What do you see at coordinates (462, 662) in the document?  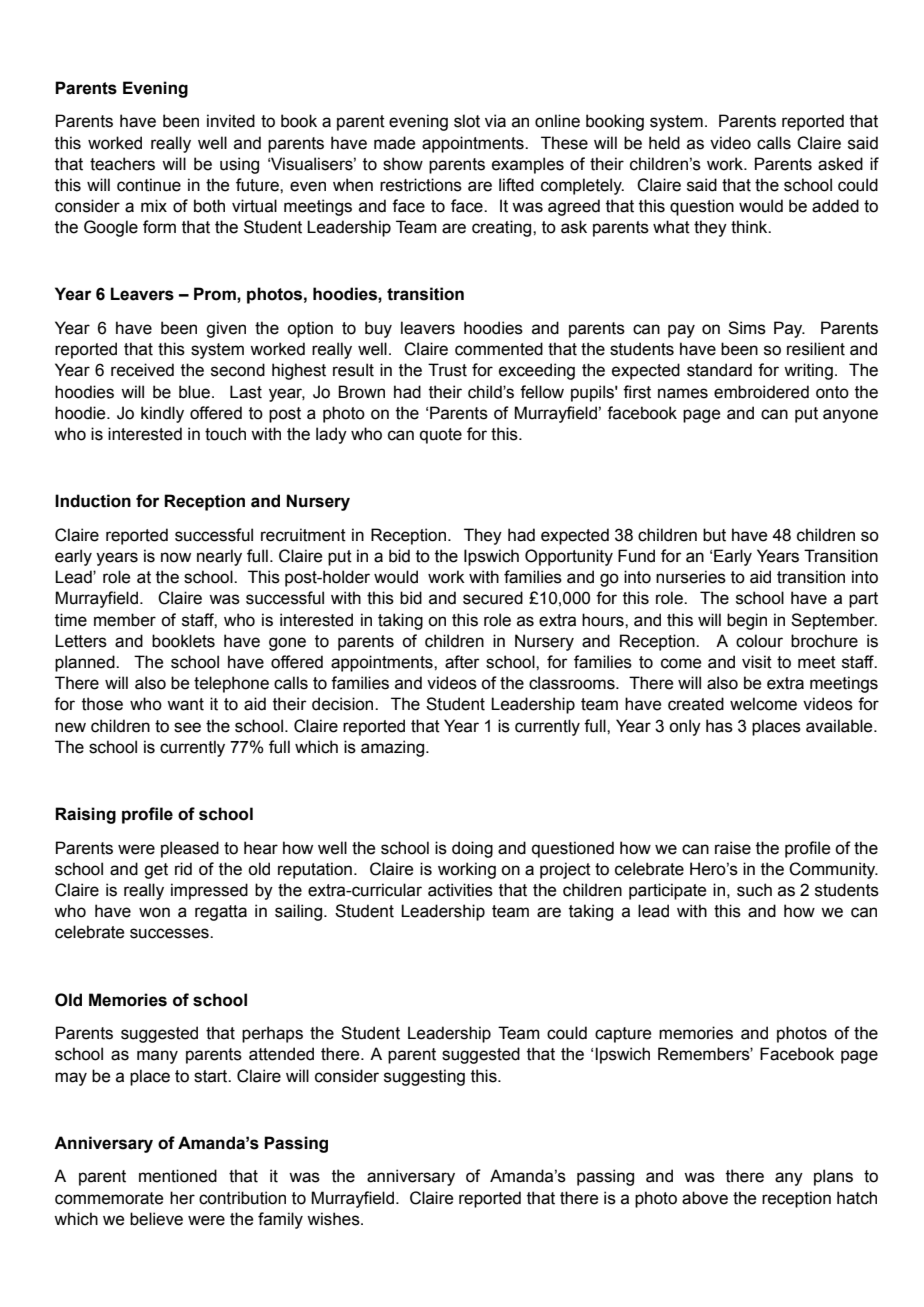 I see `after` at bounding box center [462, 662].
